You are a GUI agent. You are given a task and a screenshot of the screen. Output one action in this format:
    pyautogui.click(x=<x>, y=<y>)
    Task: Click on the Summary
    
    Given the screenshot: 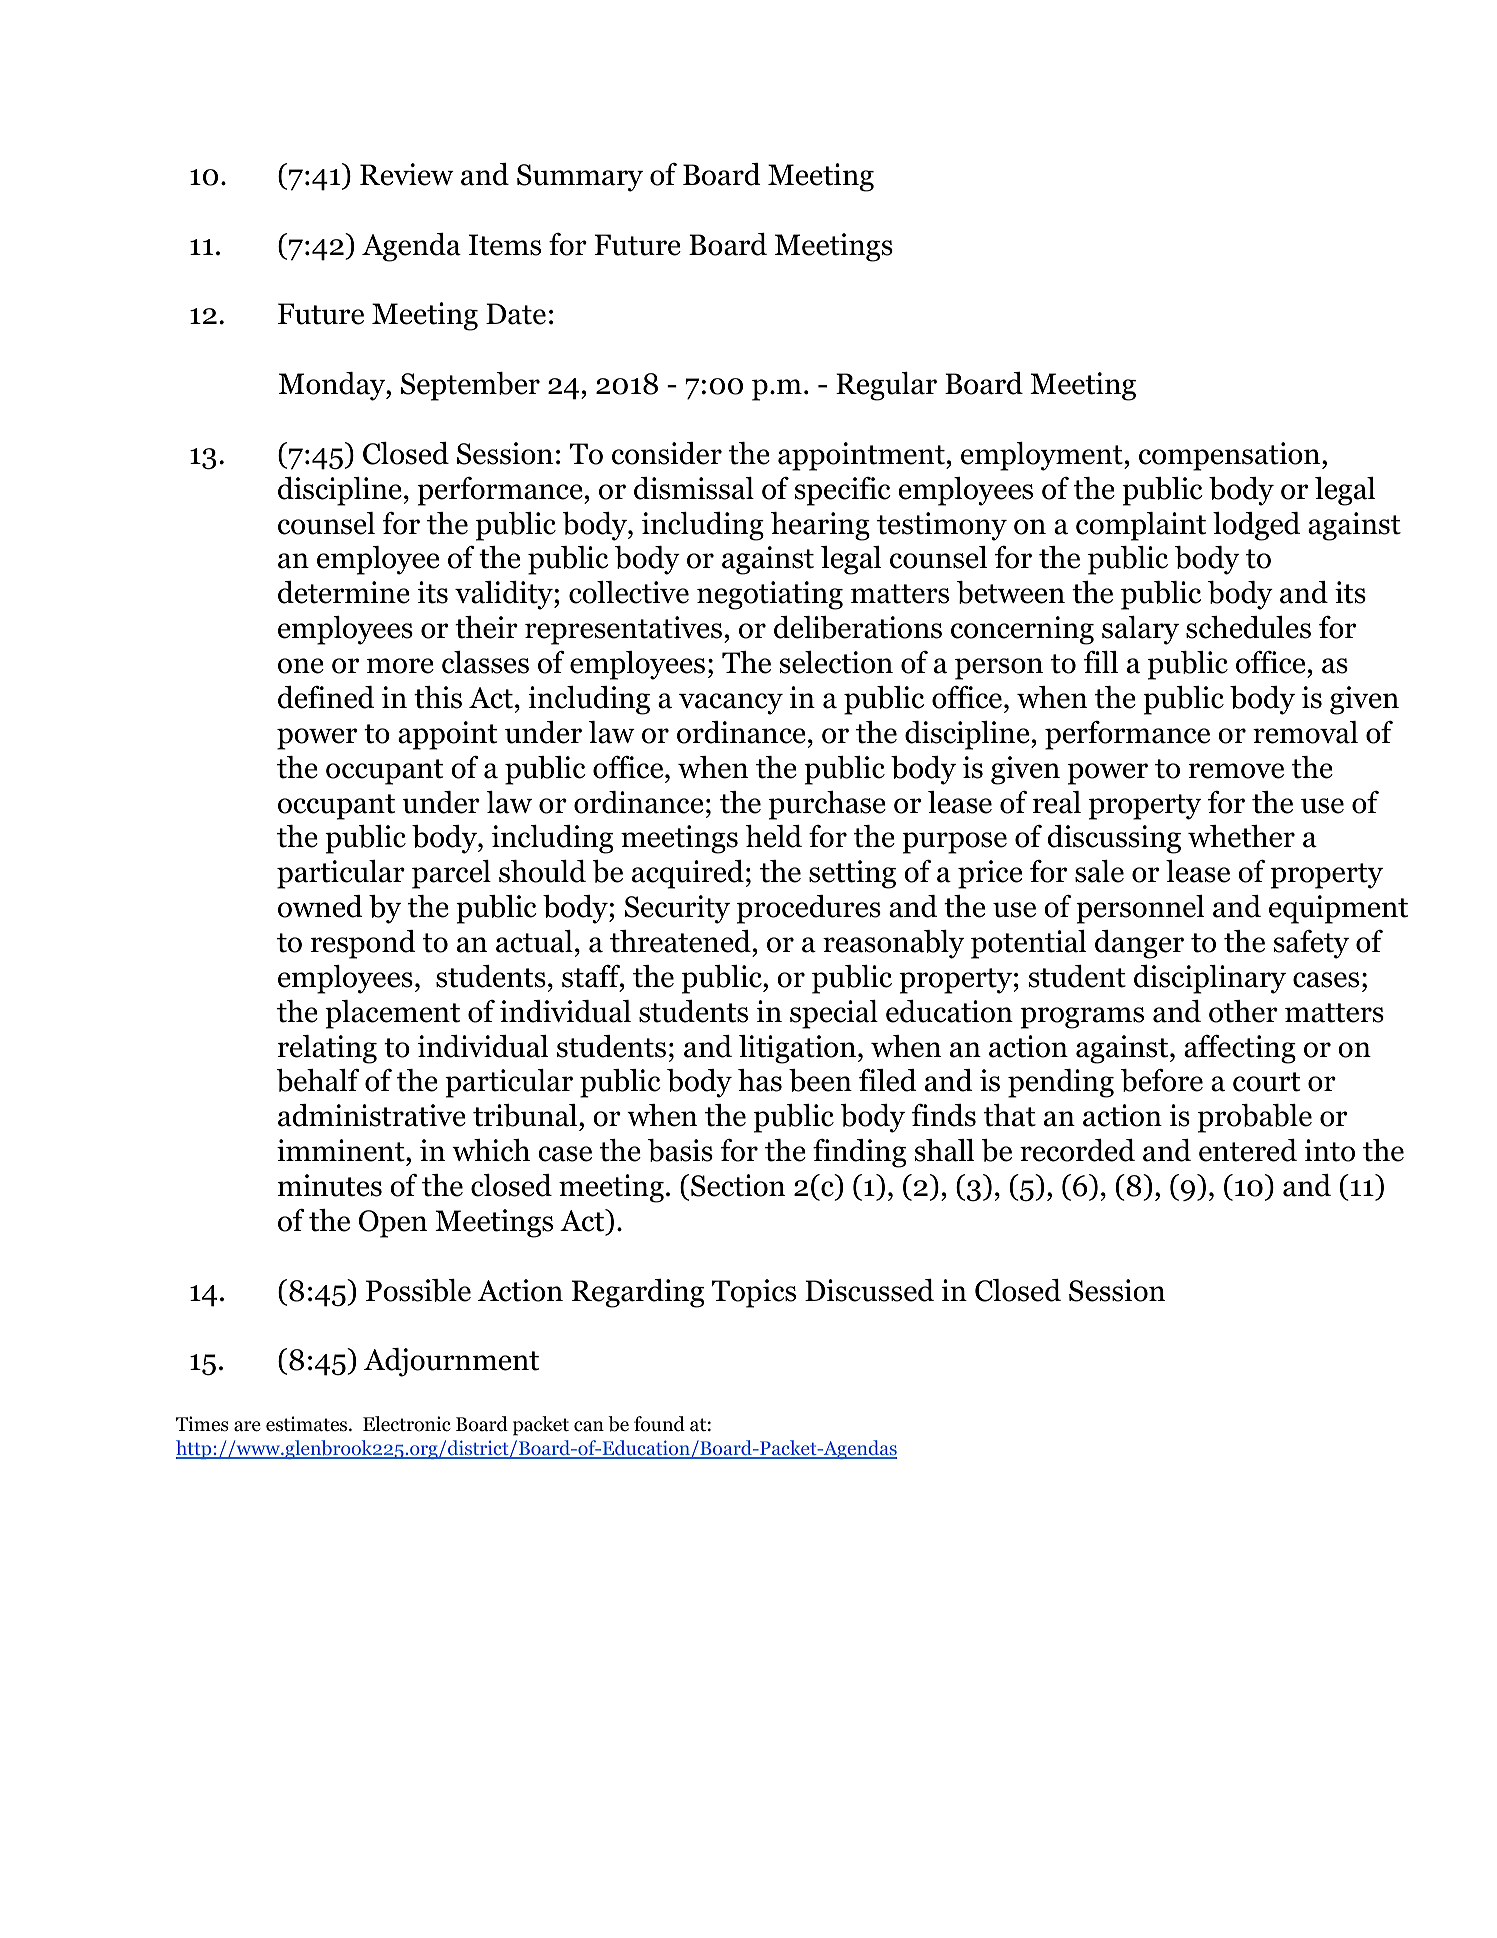 What is the action you would take?
    pyautogui.click(x=580, y=178)
